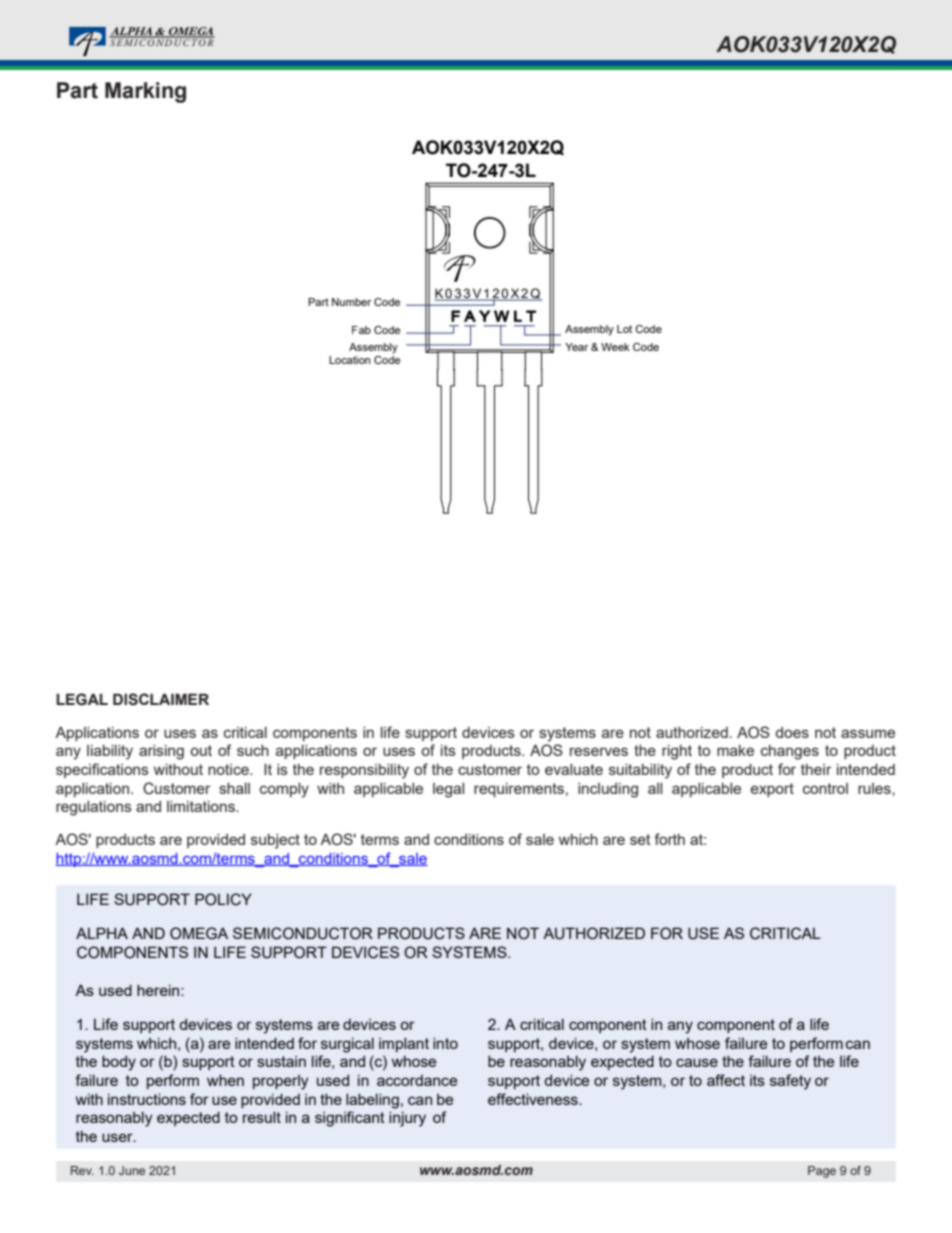  Describe the element at coordinates (822, 1172) in the image. I see `Page` at that location.
